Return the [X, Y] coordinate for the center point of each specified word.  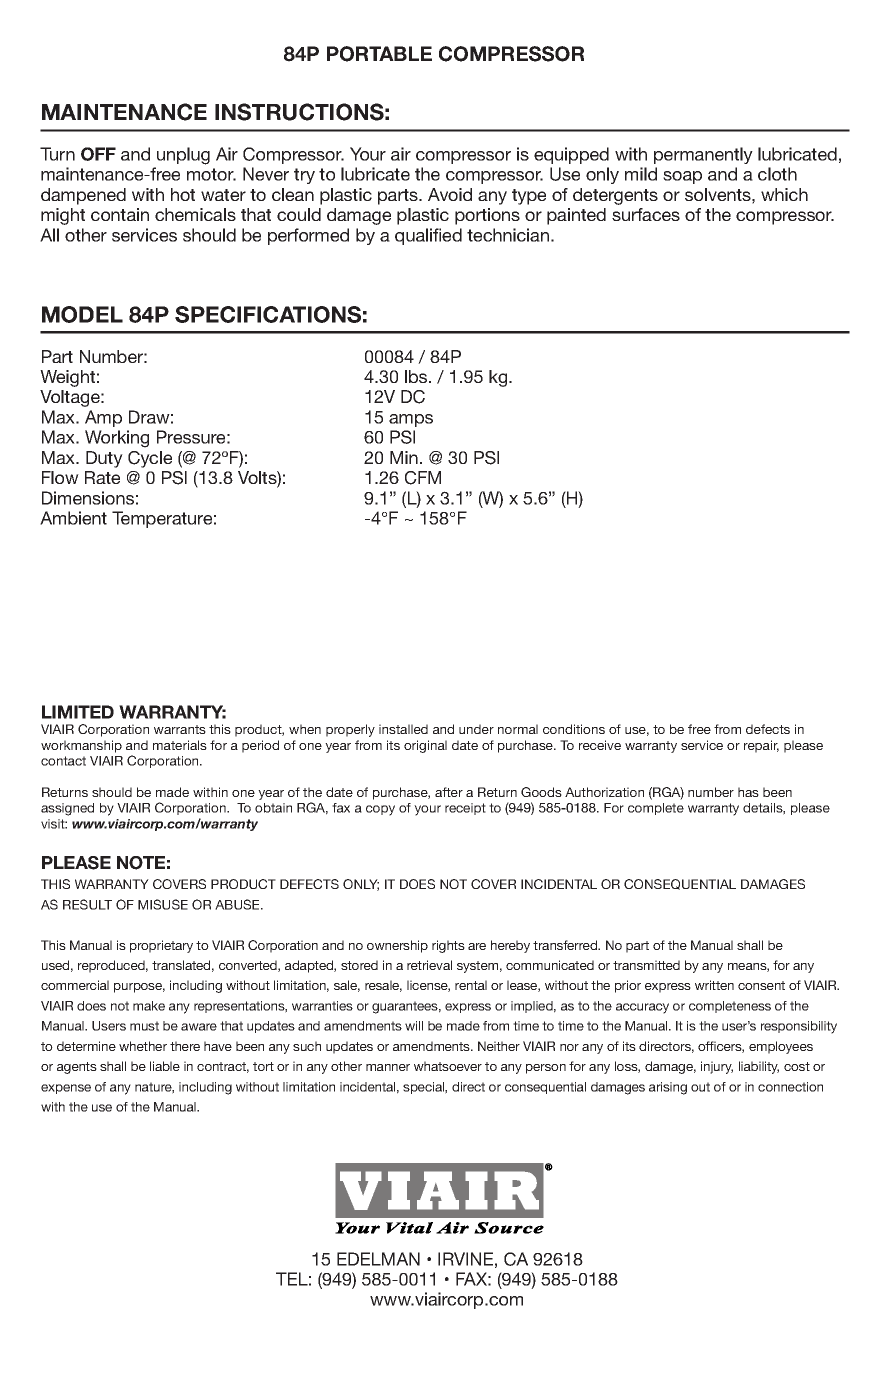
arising [668, 1088]
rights [448, 946]
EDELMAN [378, 1259]
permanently [703, 155]
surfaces [646, 214]
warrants [180, 729]
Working [117, 439]
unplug [183, 156]
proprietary [161, 946]
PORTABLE [379, 54]
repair [761, 746]
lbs [417, 376]
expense [66, 1089]
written [714, 985]
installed [403, 729]
